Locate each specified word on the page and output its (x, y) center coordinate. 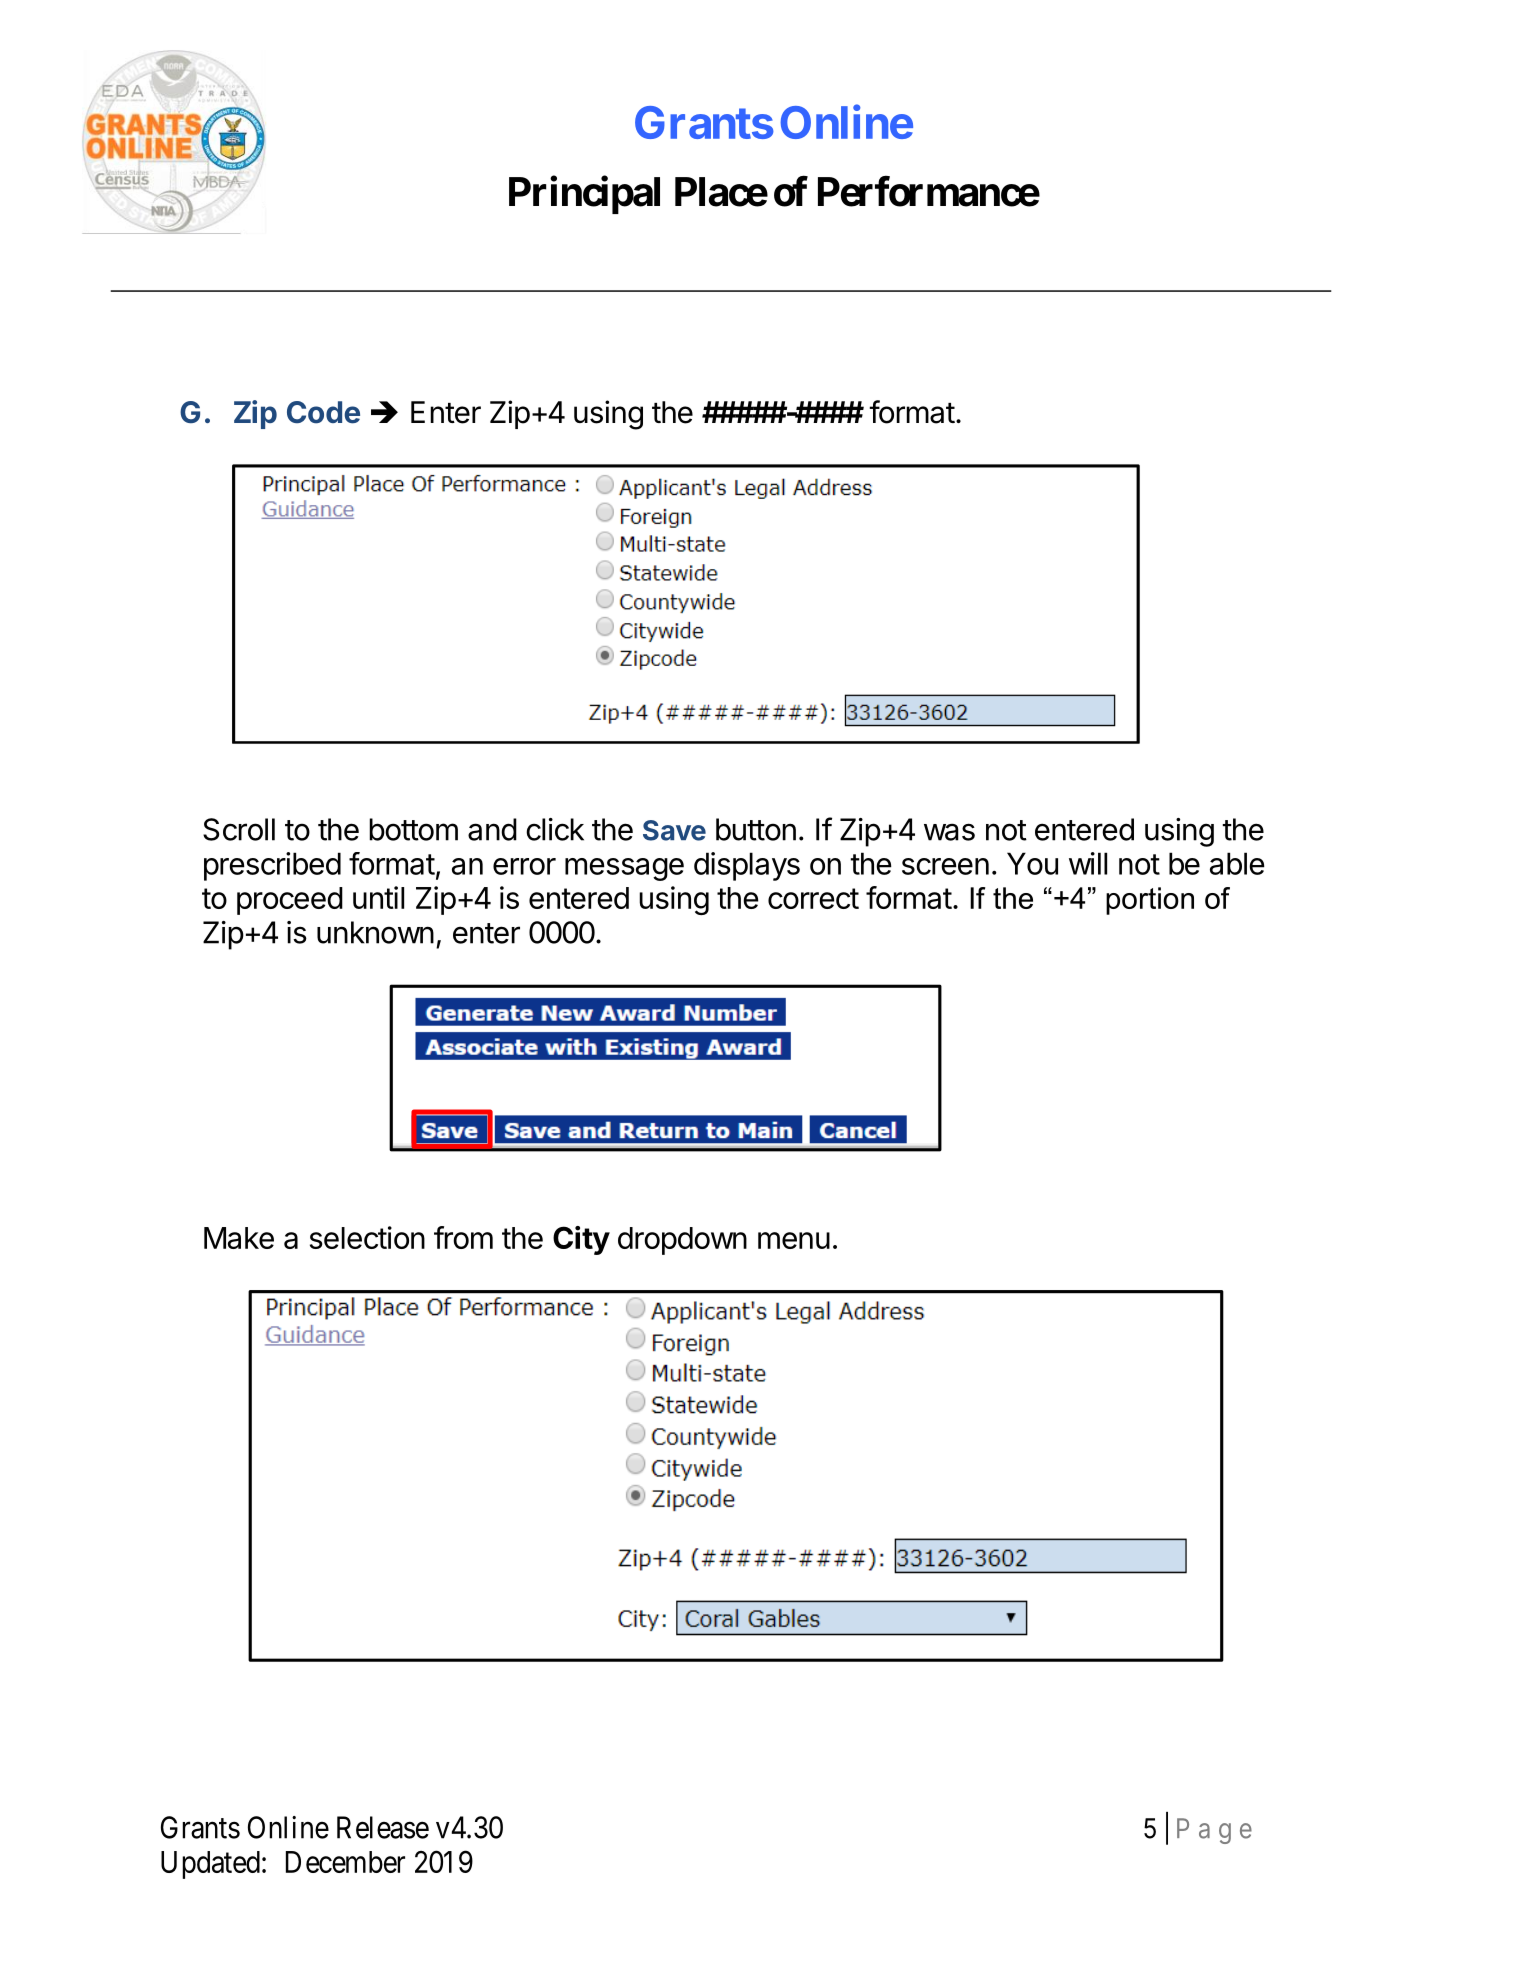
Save (674, 830)
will (1088, 863)
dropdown (682, 1241)
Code (323, 412)
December (345, 1862)
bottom (413, 829)
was (949, 832)
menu (794, 1240)
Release (383, 1827)
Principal (584, 195)
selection (367, 1237)
